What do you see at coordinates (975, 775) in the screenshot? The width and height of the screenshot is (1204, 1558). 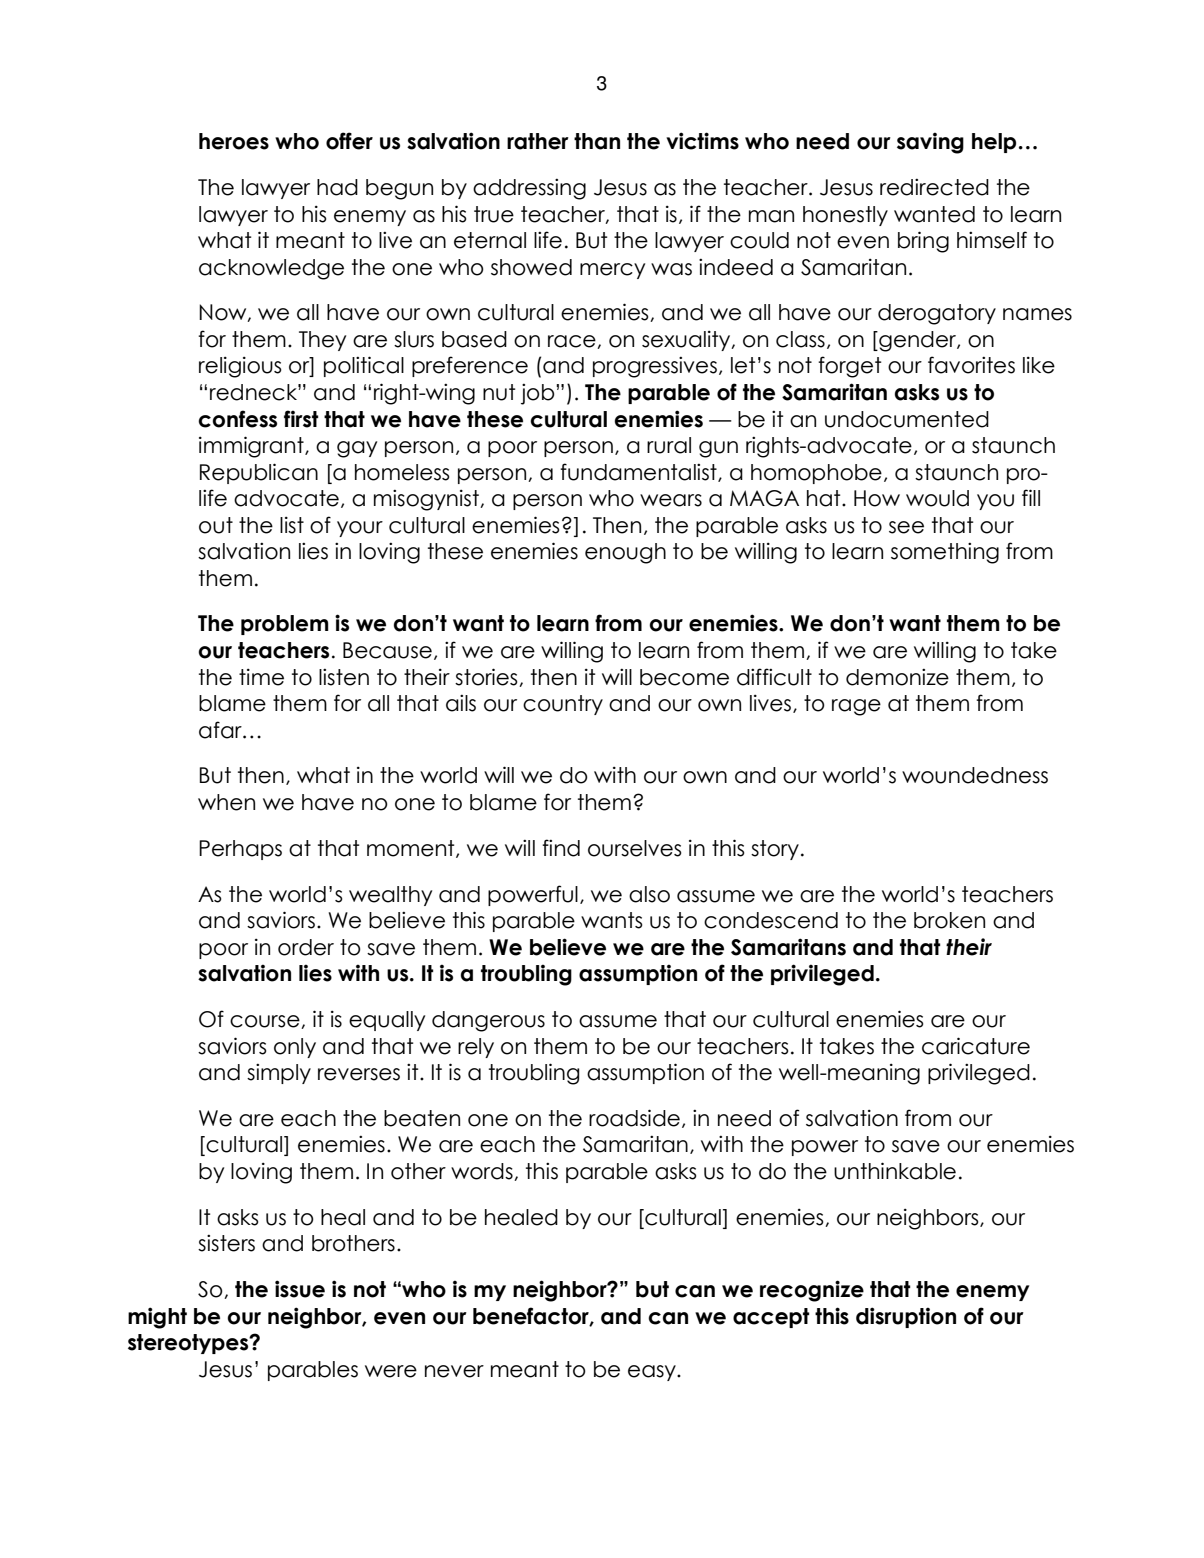 I see `woundedness` at bounding box center [975, 775].
